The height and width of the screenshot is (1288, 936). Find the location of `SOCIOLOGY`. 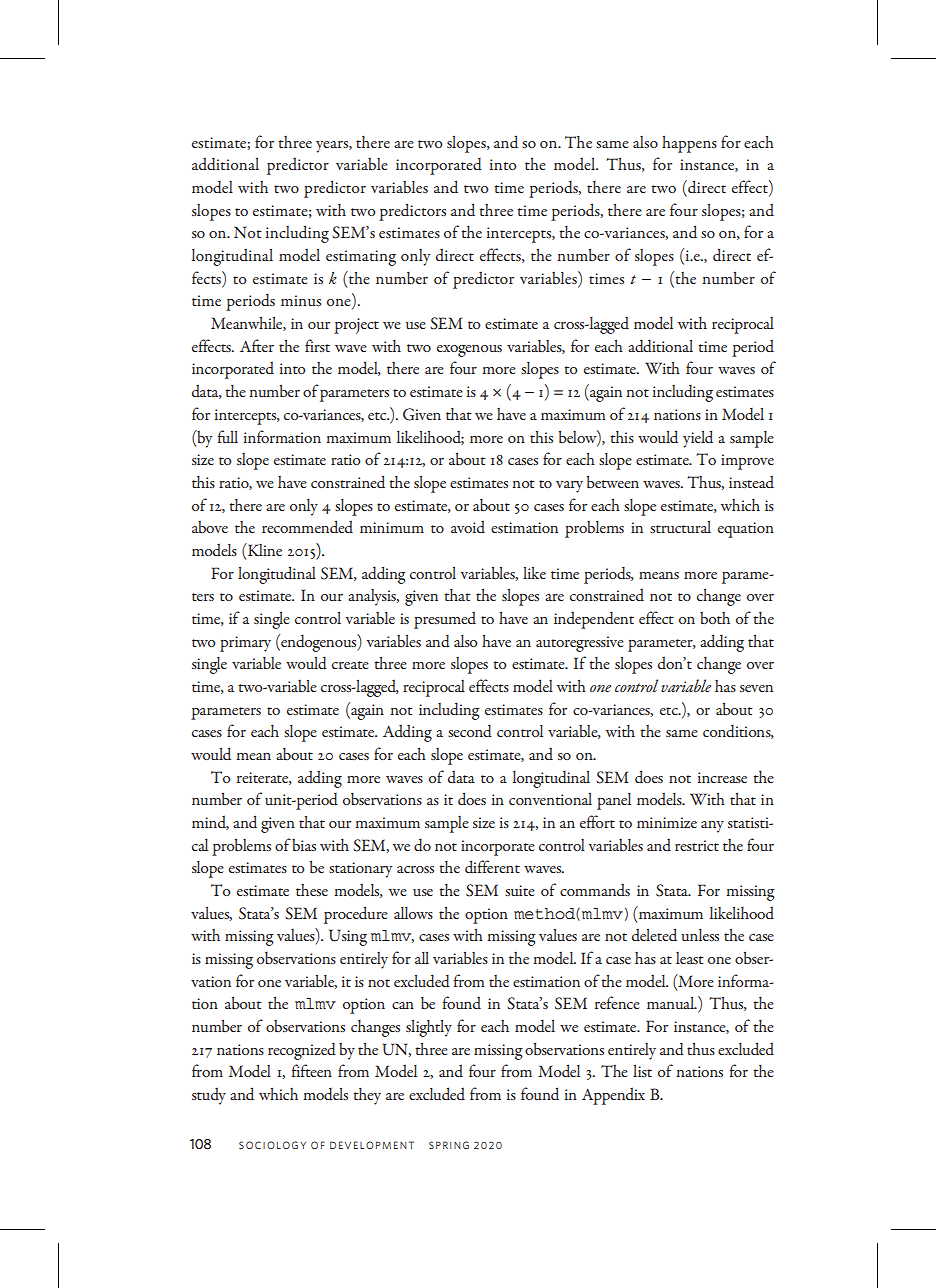

SOCIOLOGY is located at coordinates (272, 1145).
